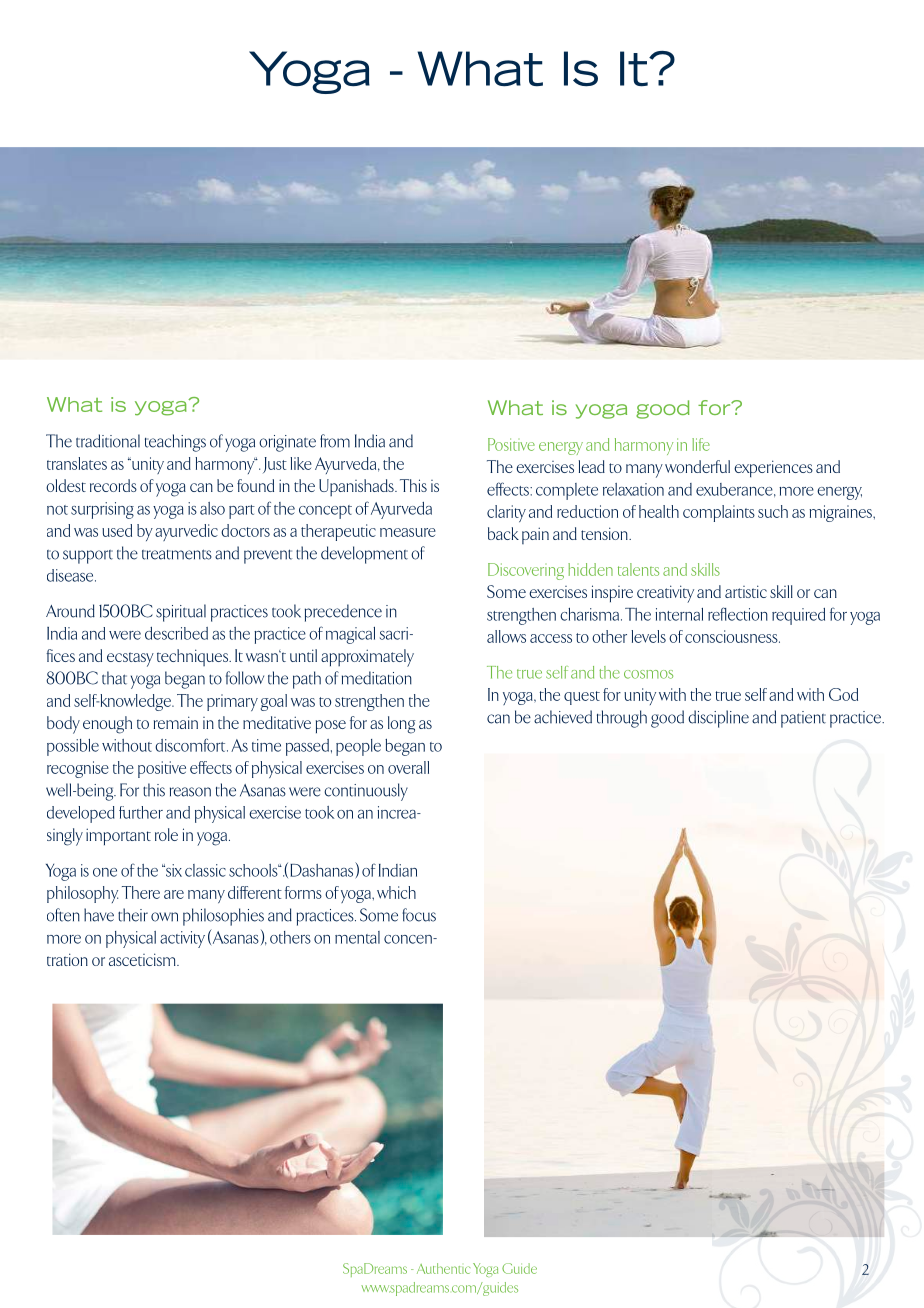 This screenshot has width=924, height=1308. Describe the element at coordinates (175, 443) in the screenshot. I see `teachings` at that location.
